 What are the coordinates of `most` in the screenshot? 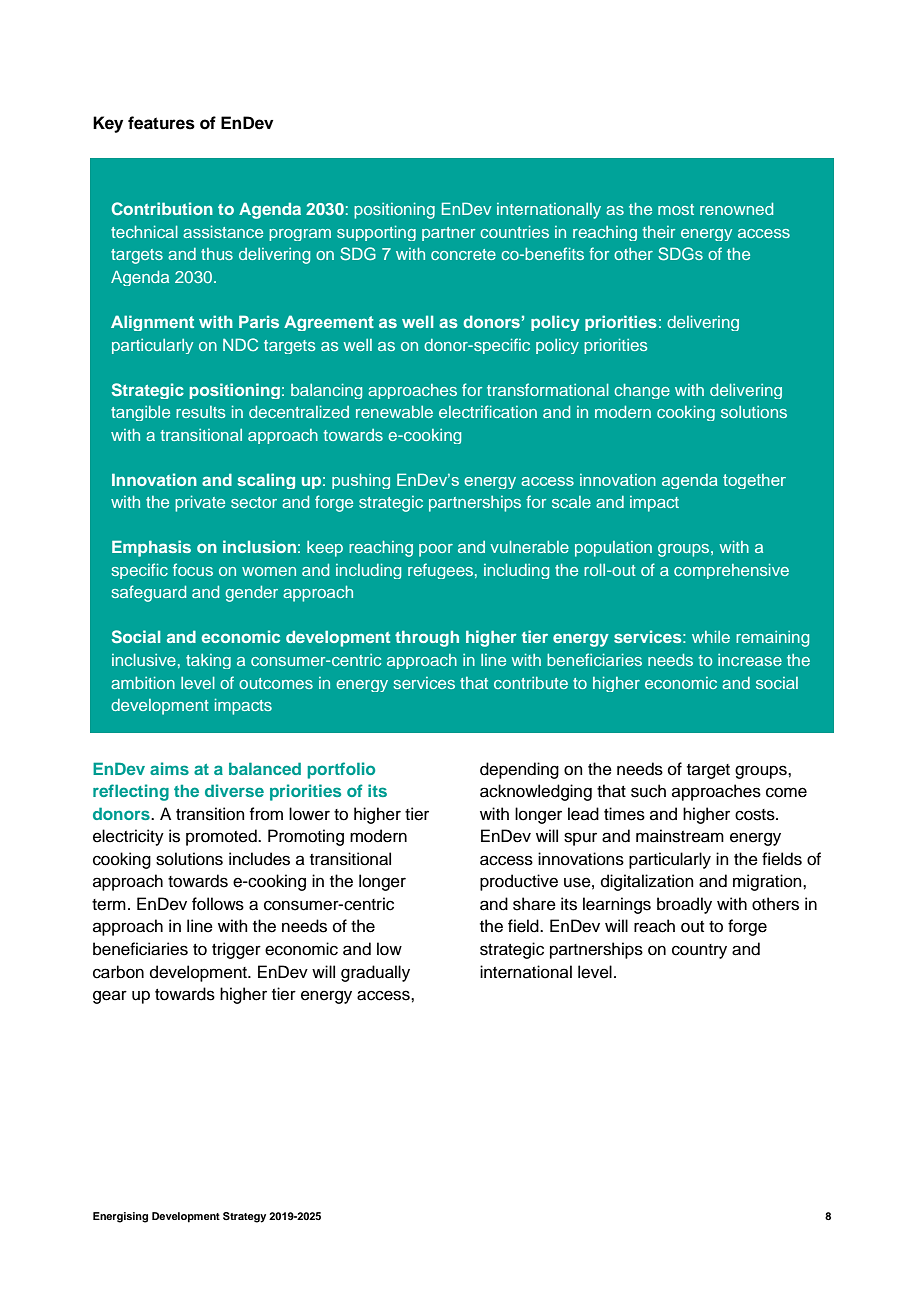 It's located at (676, 209).
